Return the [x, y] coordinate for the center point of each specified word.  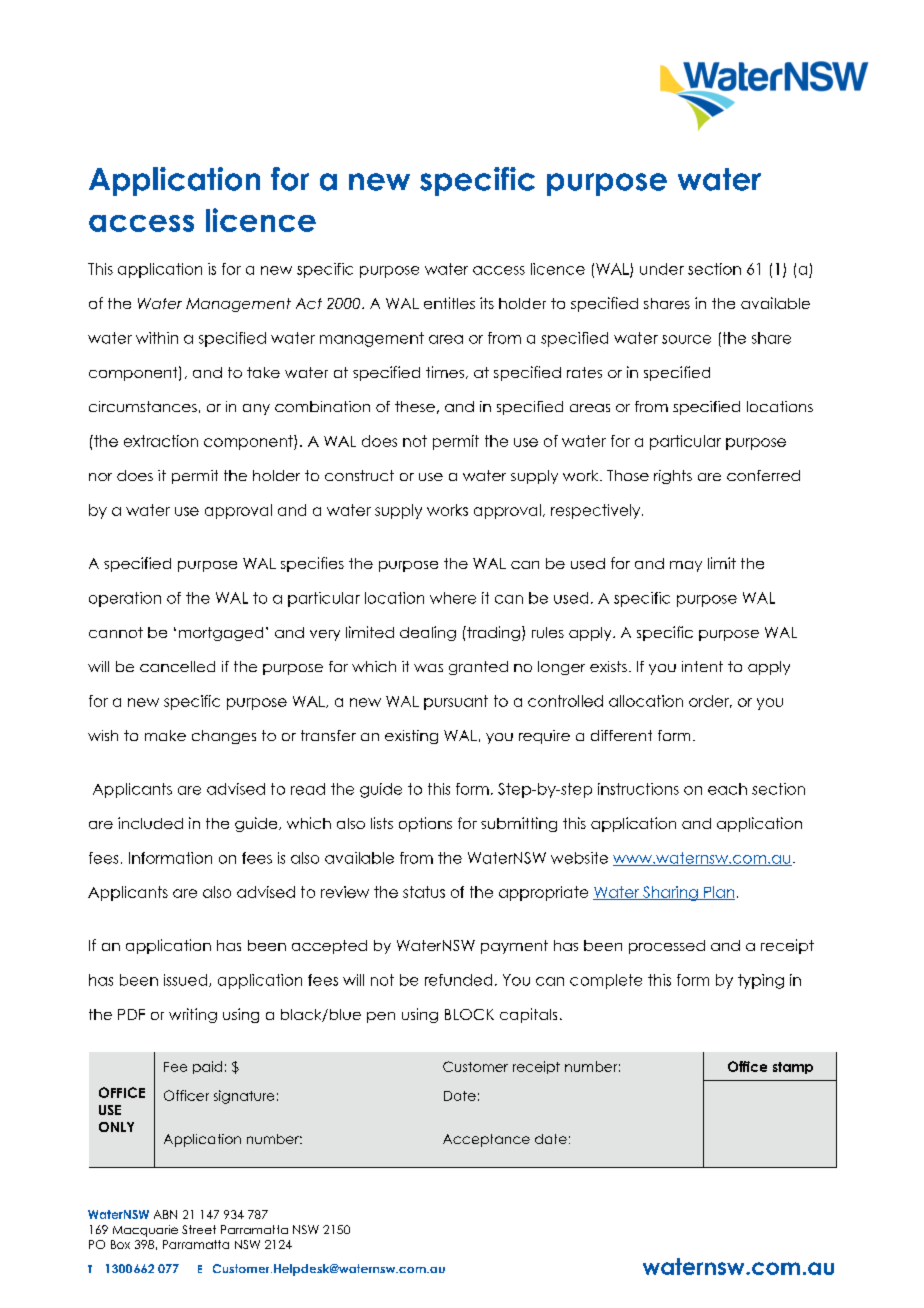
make [165, 735]
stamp [793, 1068]
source [686, 339]
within [157, 338]
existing [411, 737]
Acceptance [486, 1140]
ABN [165, 1214]
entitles [449, 303]
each [727, 789]
